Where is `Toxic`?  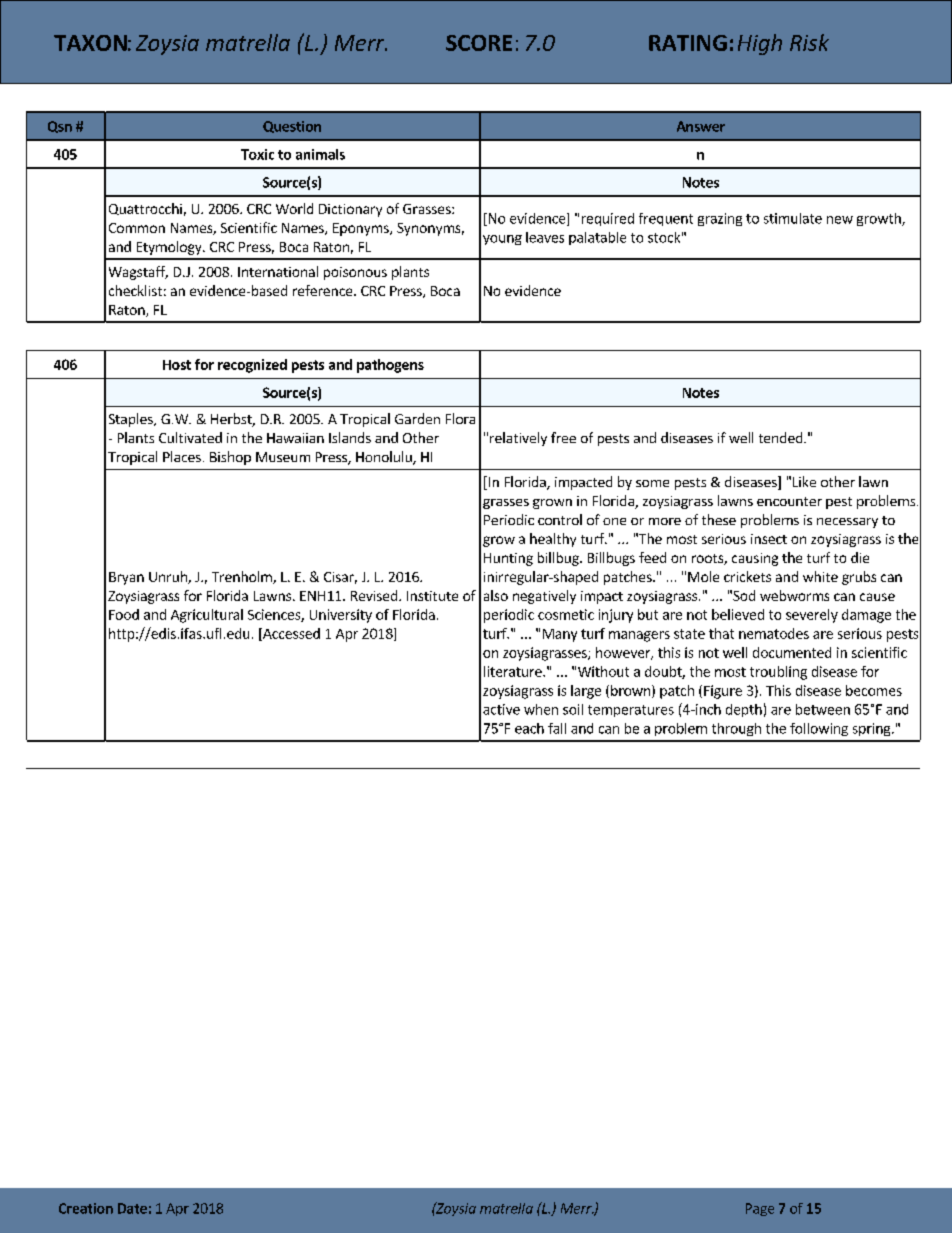 Toxic is located at coordinates (257, 154).
